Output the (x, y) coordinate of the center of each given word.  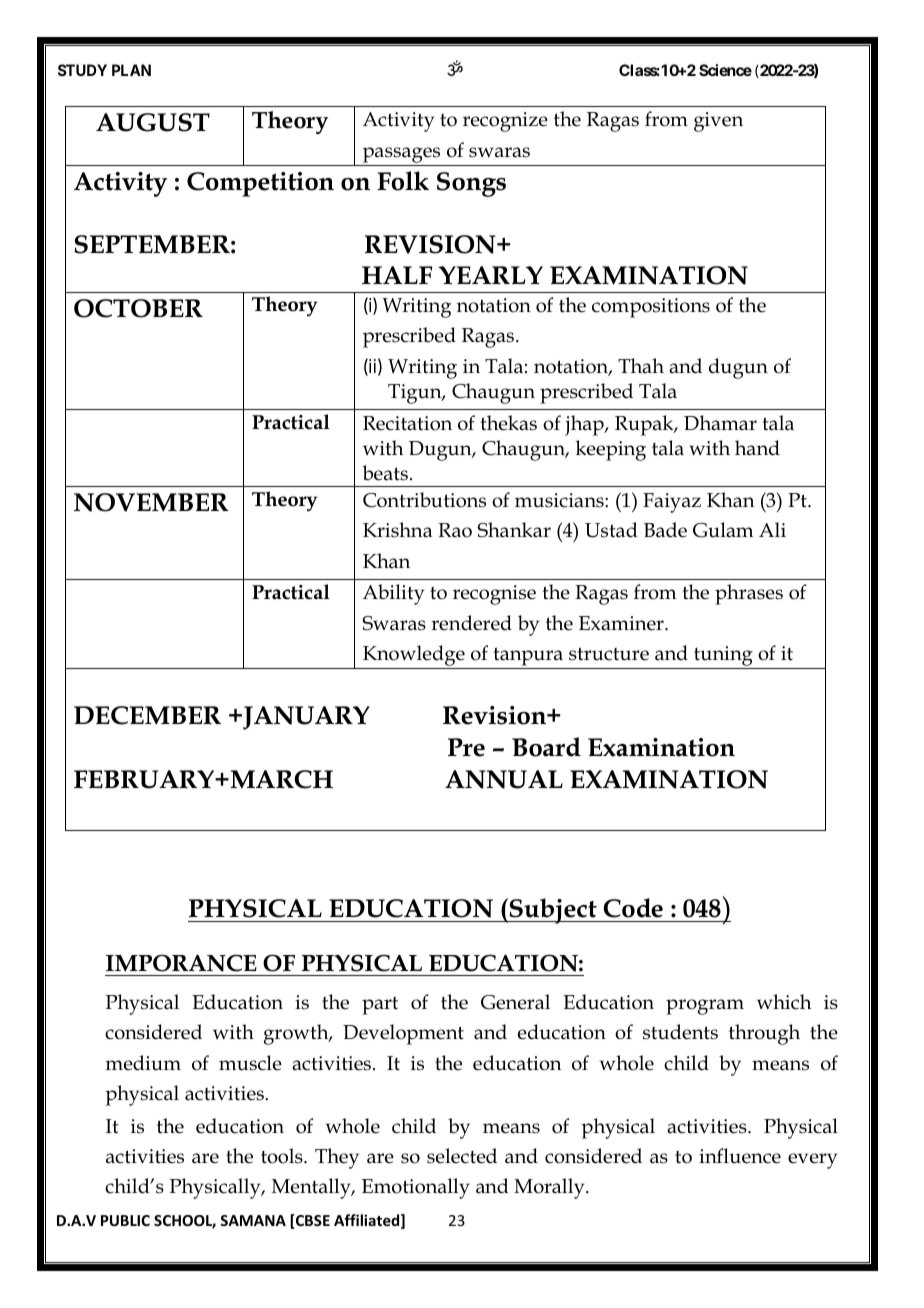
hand (757, 448)
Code (633, 908)
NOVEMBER (151, 502)
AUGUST (153, 122)
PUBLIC (125, 1220)
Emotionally (416, 1188)
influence (740, 1156)
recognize (505, 122)
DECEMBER (147, 715)
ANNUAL (504, 779)
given (718, 122)
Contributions (424, 500)
